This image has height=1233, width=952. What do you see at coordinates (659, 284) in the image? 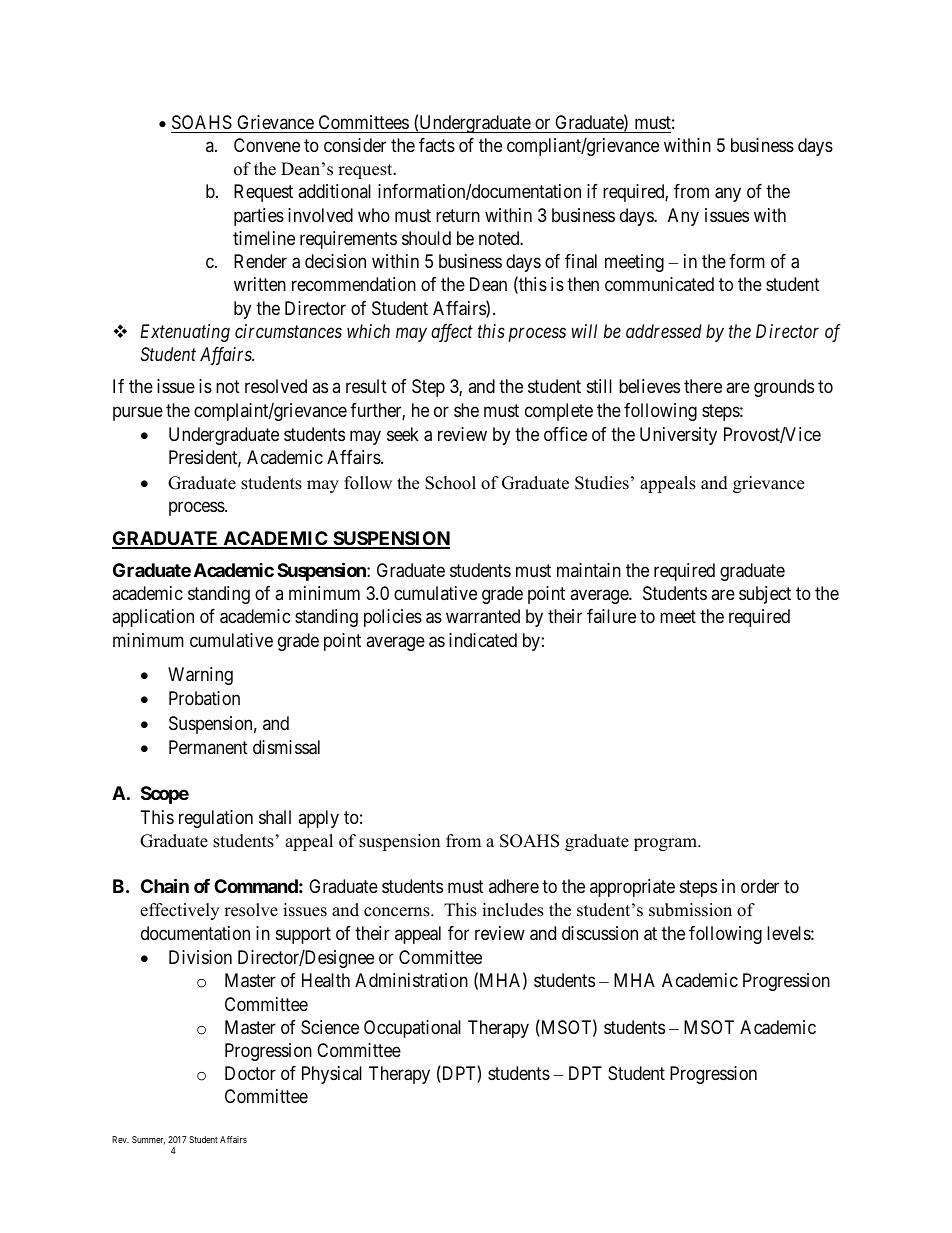
I see `communicated` at bounding box center [659, 284].
